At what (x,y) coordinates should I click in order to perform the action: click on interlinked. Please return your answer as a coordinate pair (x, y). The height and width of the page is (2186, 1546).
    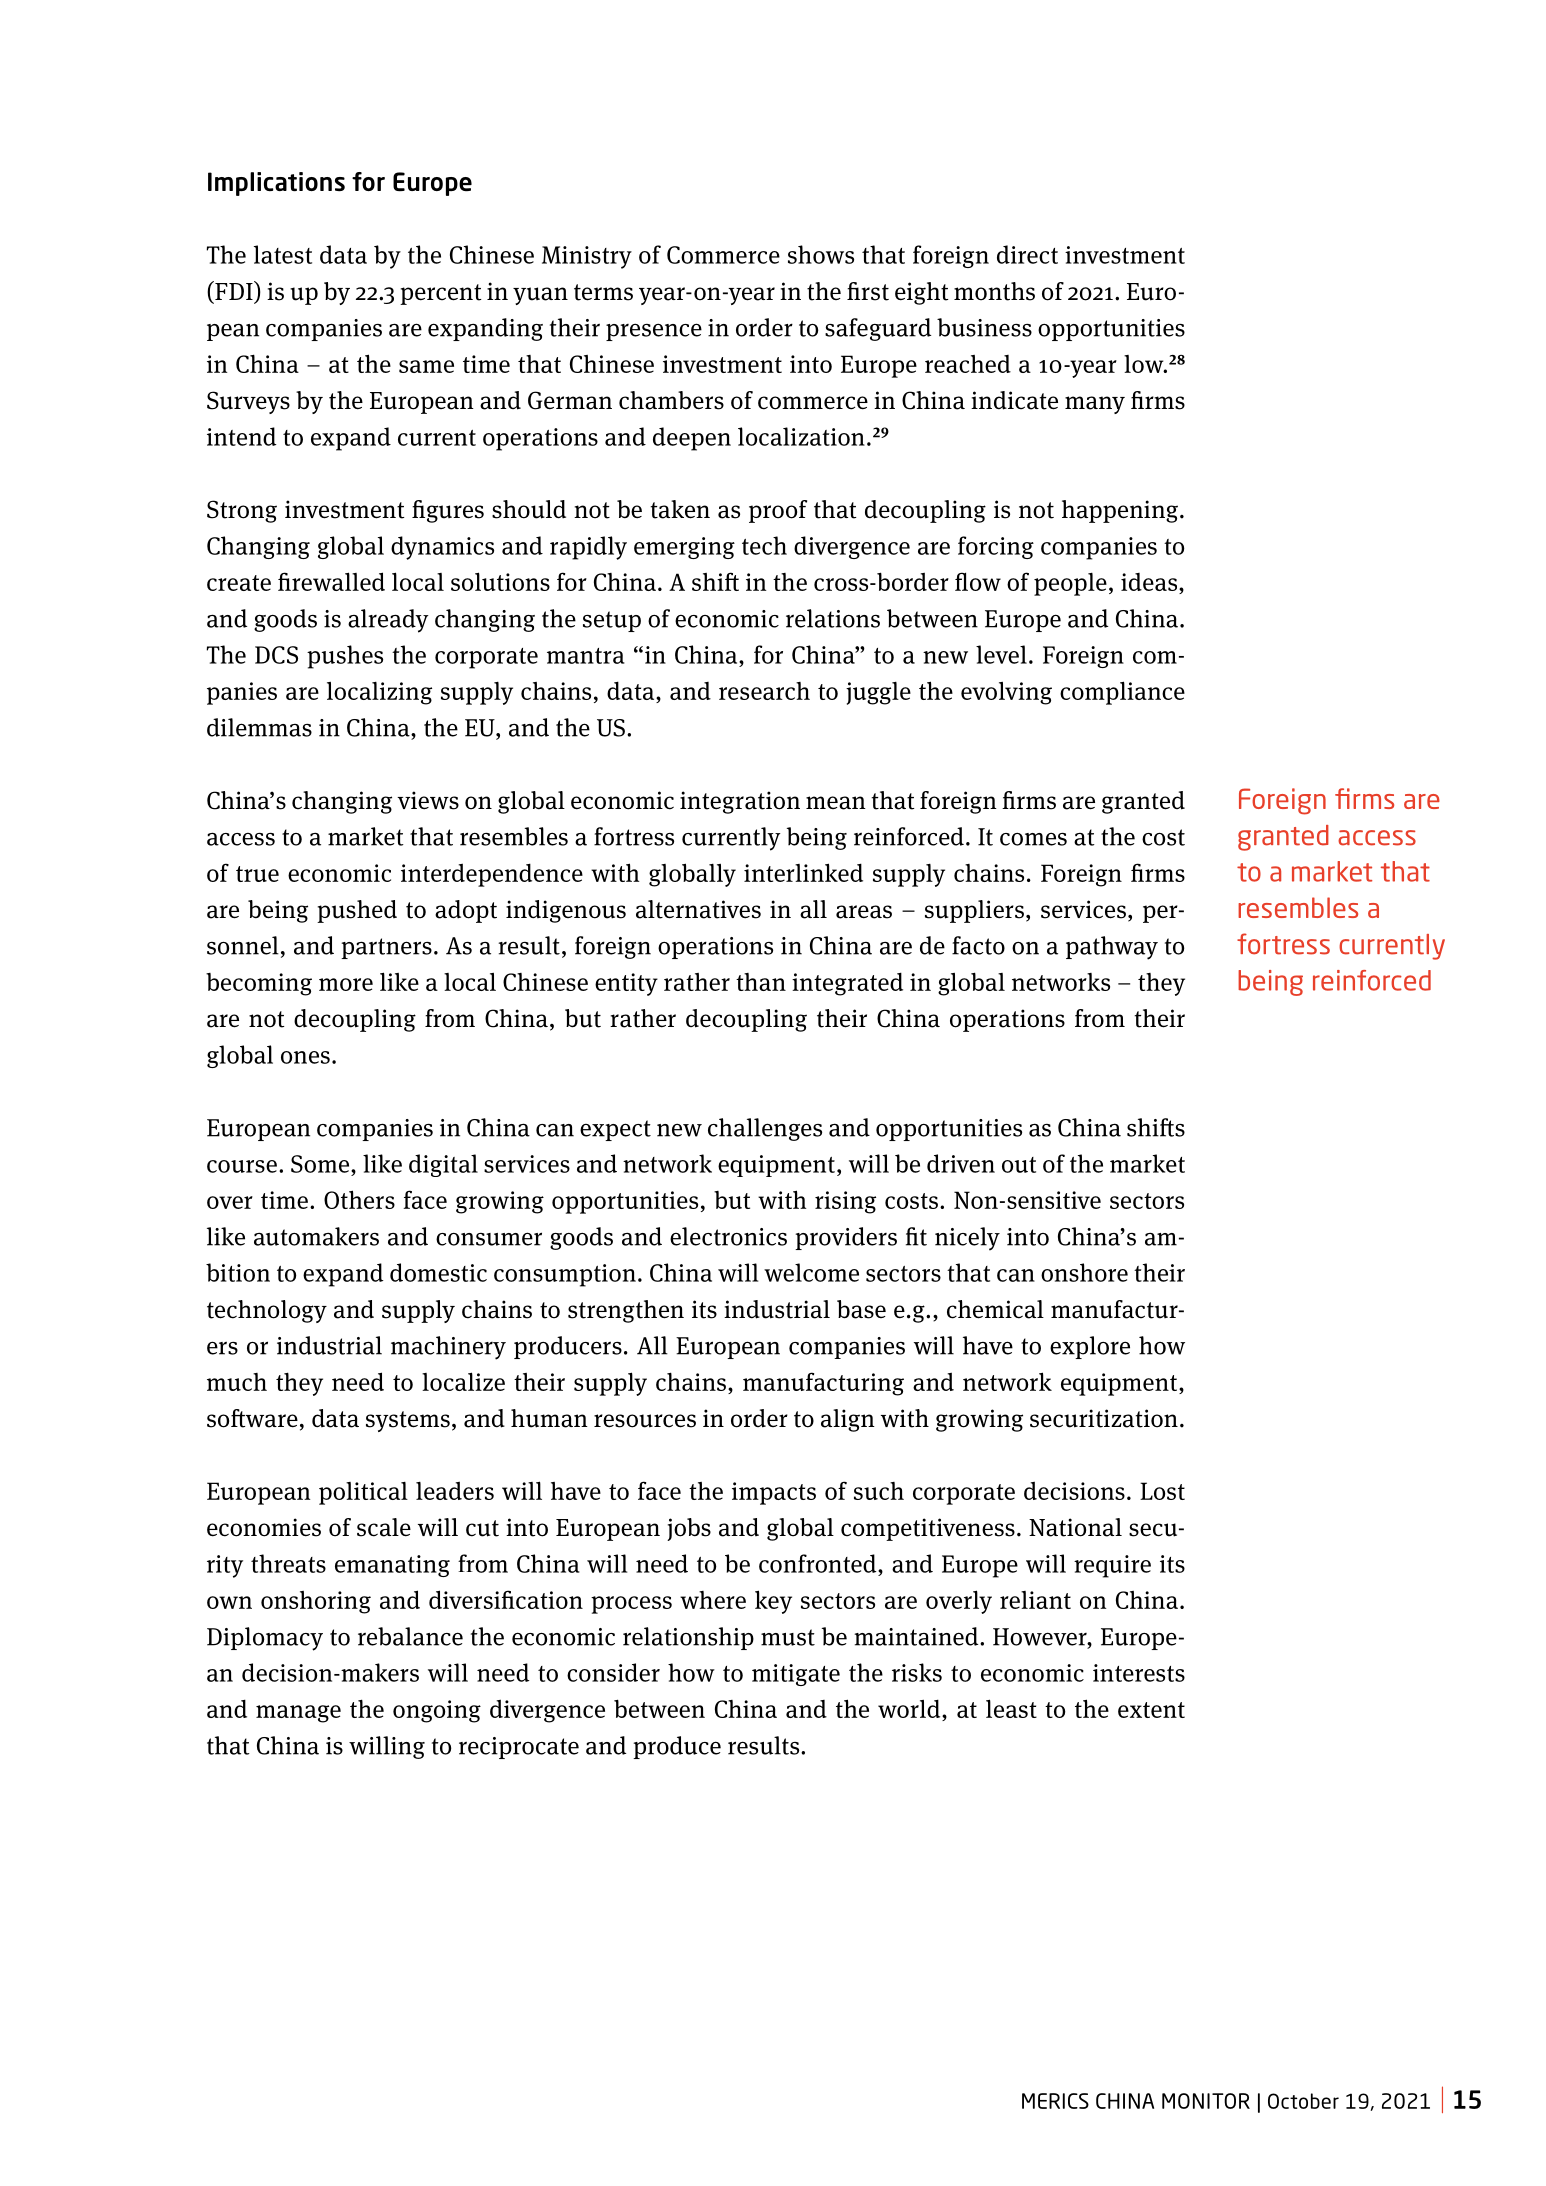
    Looking at the image, I should click on (803, 872).
